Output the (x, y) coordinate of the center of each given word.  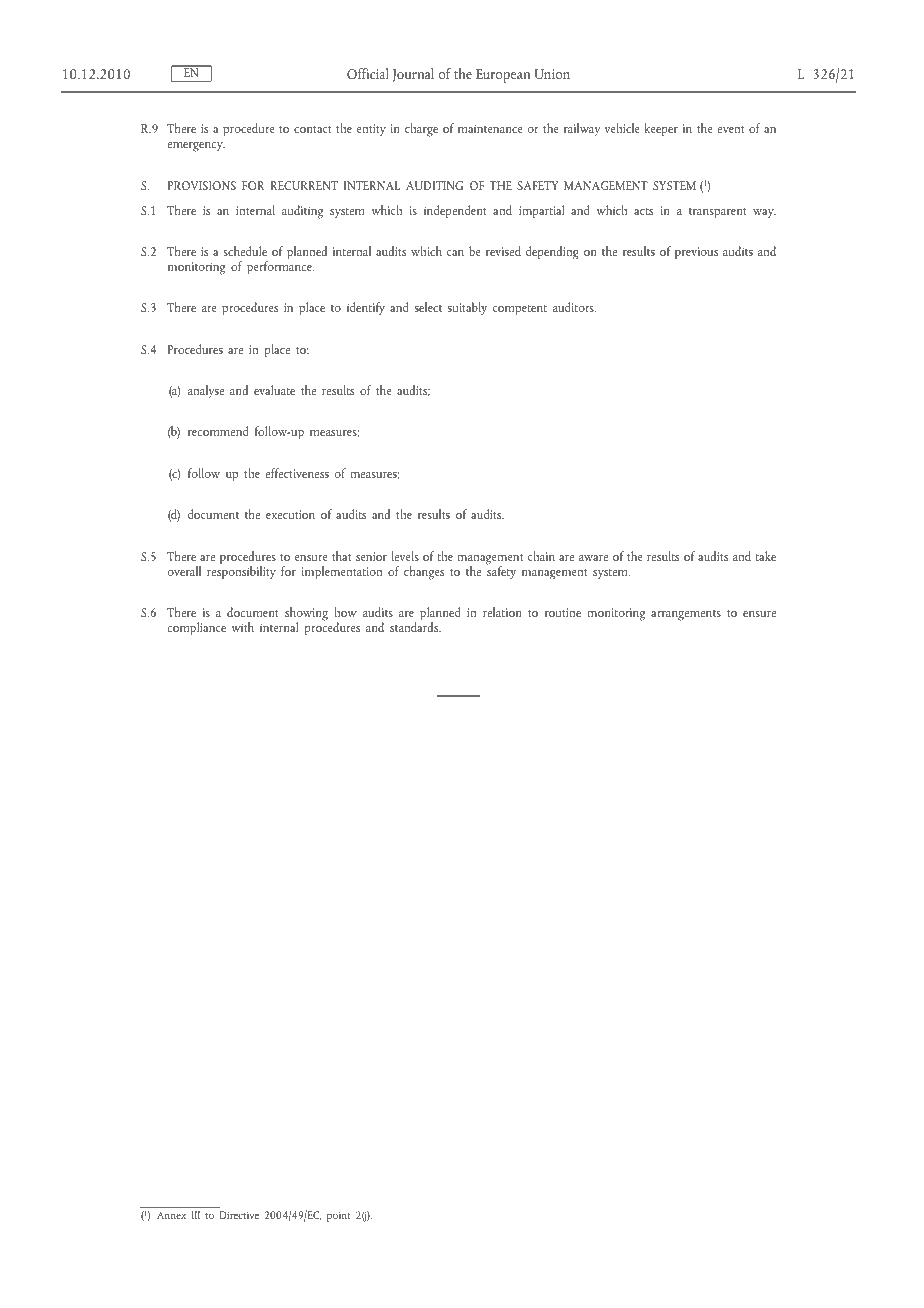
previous (696, 253)
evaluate (274, 390)
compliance (196, 629)
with (243, 627)
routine (563, 612)
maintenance (490, 128)
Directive (239, 1215)
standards (415, 626)
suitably (467, 309)
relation (502, 612)
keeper (661, 130)
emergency (196, 147)
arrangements (686, 615)
